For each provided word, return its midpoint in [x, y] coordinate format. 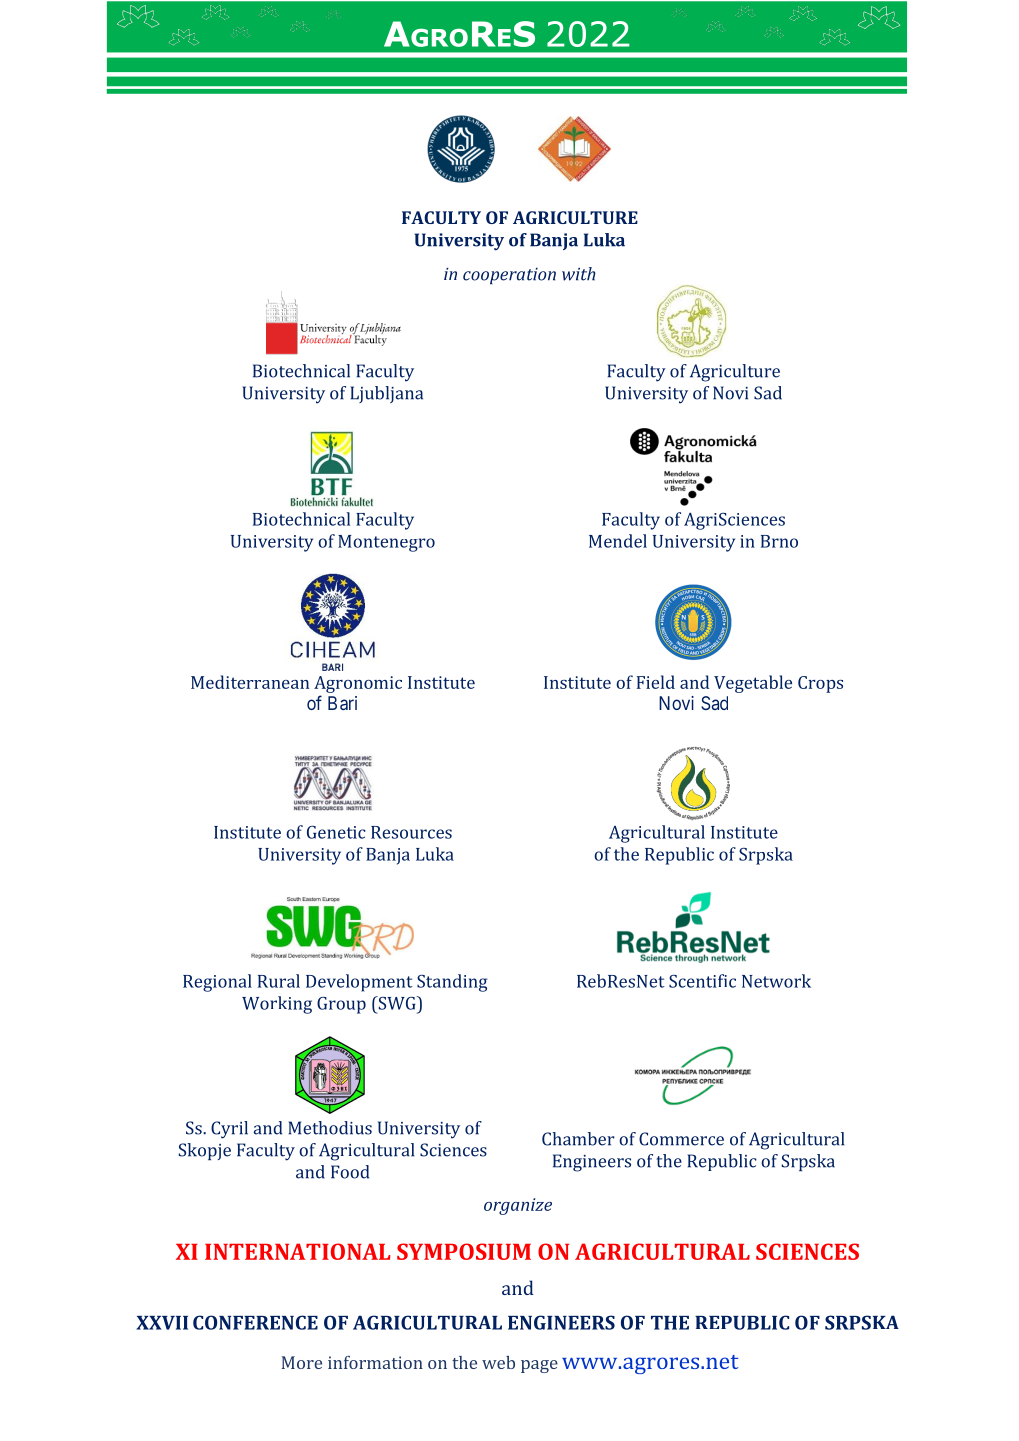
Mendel [618, 541]
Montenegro [386, 543]
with [579, 274]
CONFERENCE [255, 1322]
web [498, 1362]
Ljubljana [387, 394]
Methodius [330, 1128]
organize [518, 1206]
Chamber [578, 1139]
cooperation [509, 276]
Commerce [681, 1139]
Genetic [336, 832]
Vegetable [753, 684]
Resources [411, 832]
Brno [779, 541]
